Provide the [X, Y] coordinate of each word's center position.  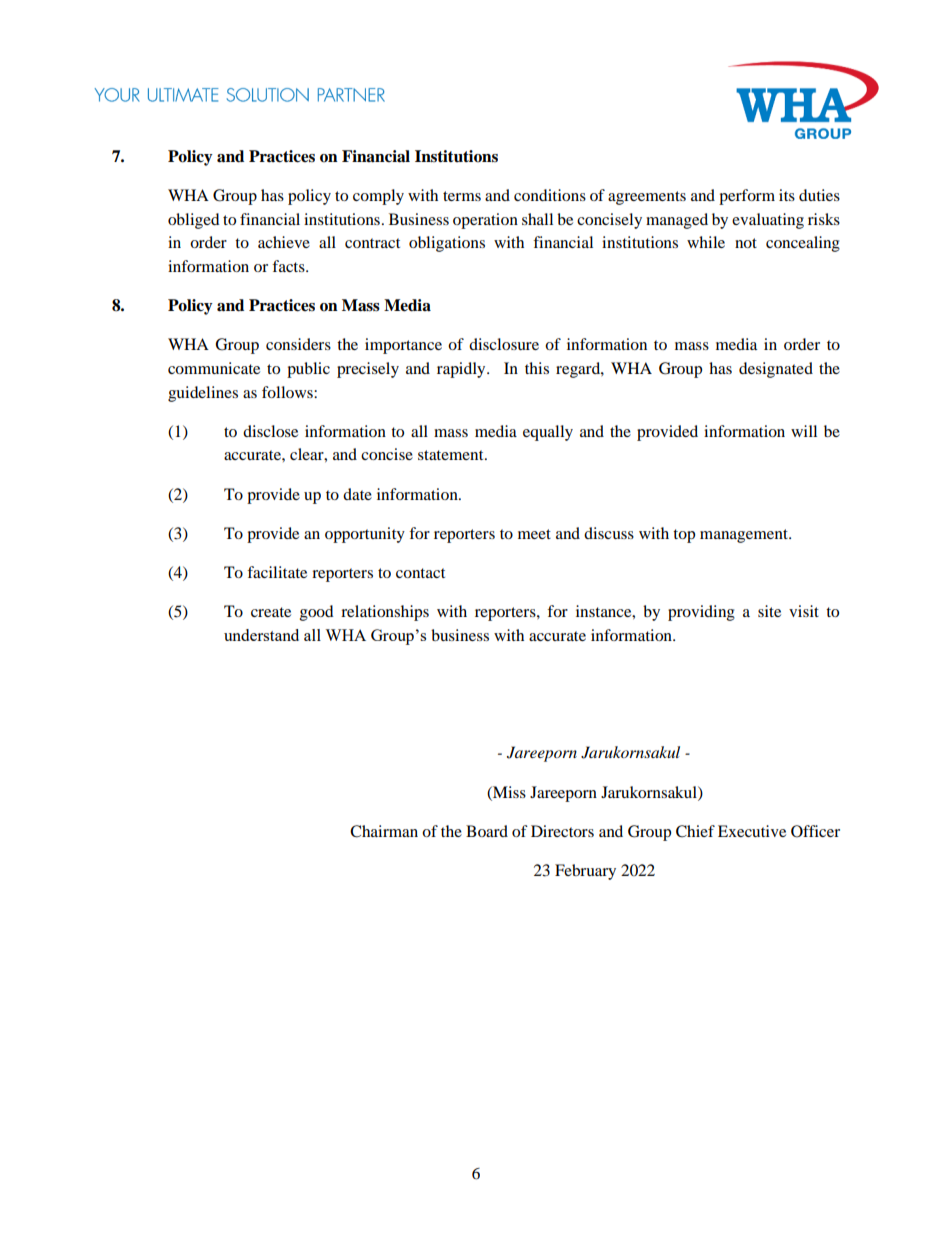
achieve [284, 242]
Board [487, 831]
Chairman [384, 831]
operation [485, 221]
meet [534, 534]
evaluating [768, 221]
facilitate [277, 572]
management [745, 536]
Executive [752, 831]
